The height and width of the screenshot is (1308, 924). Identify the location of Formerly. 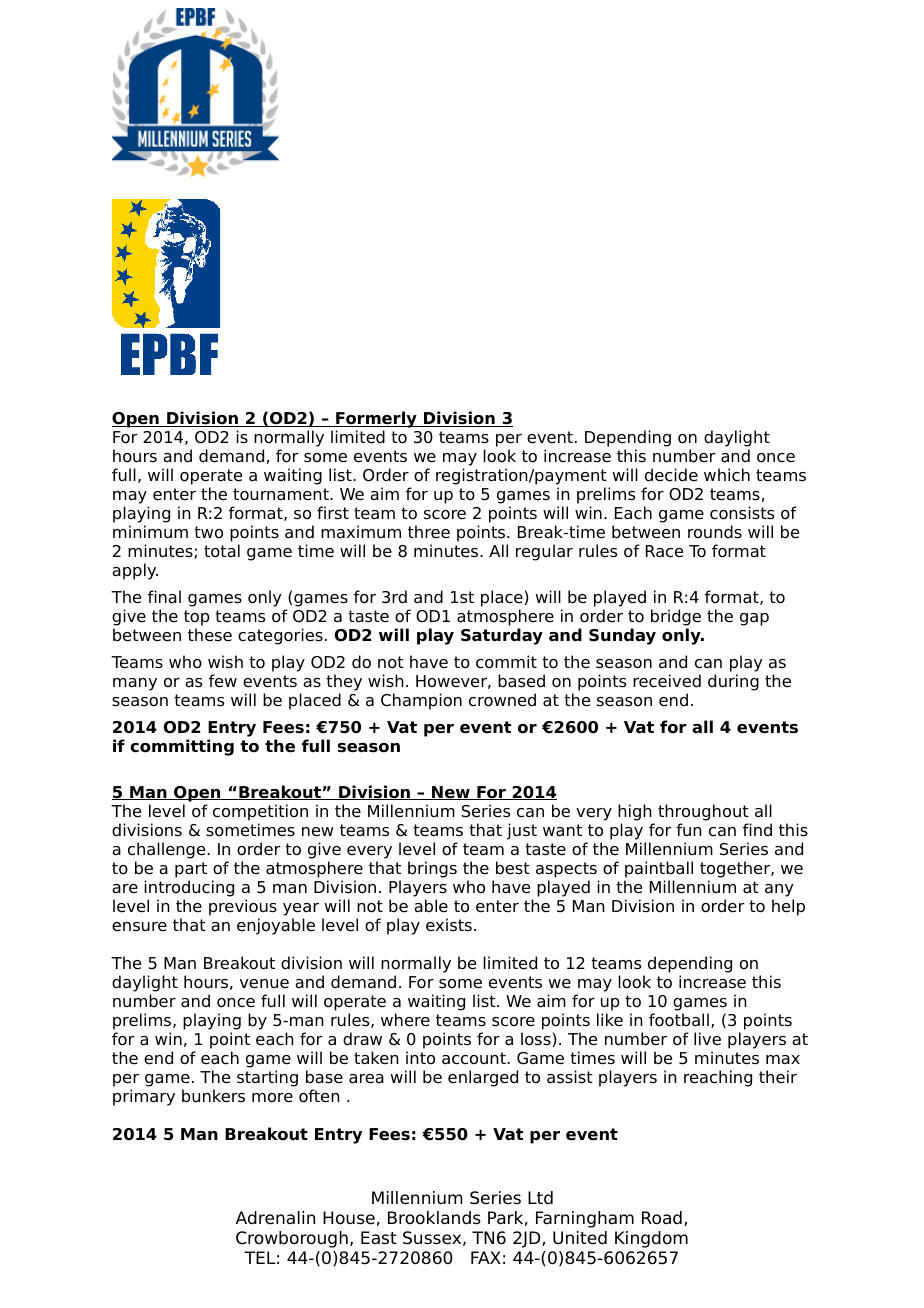
(376, 421).
